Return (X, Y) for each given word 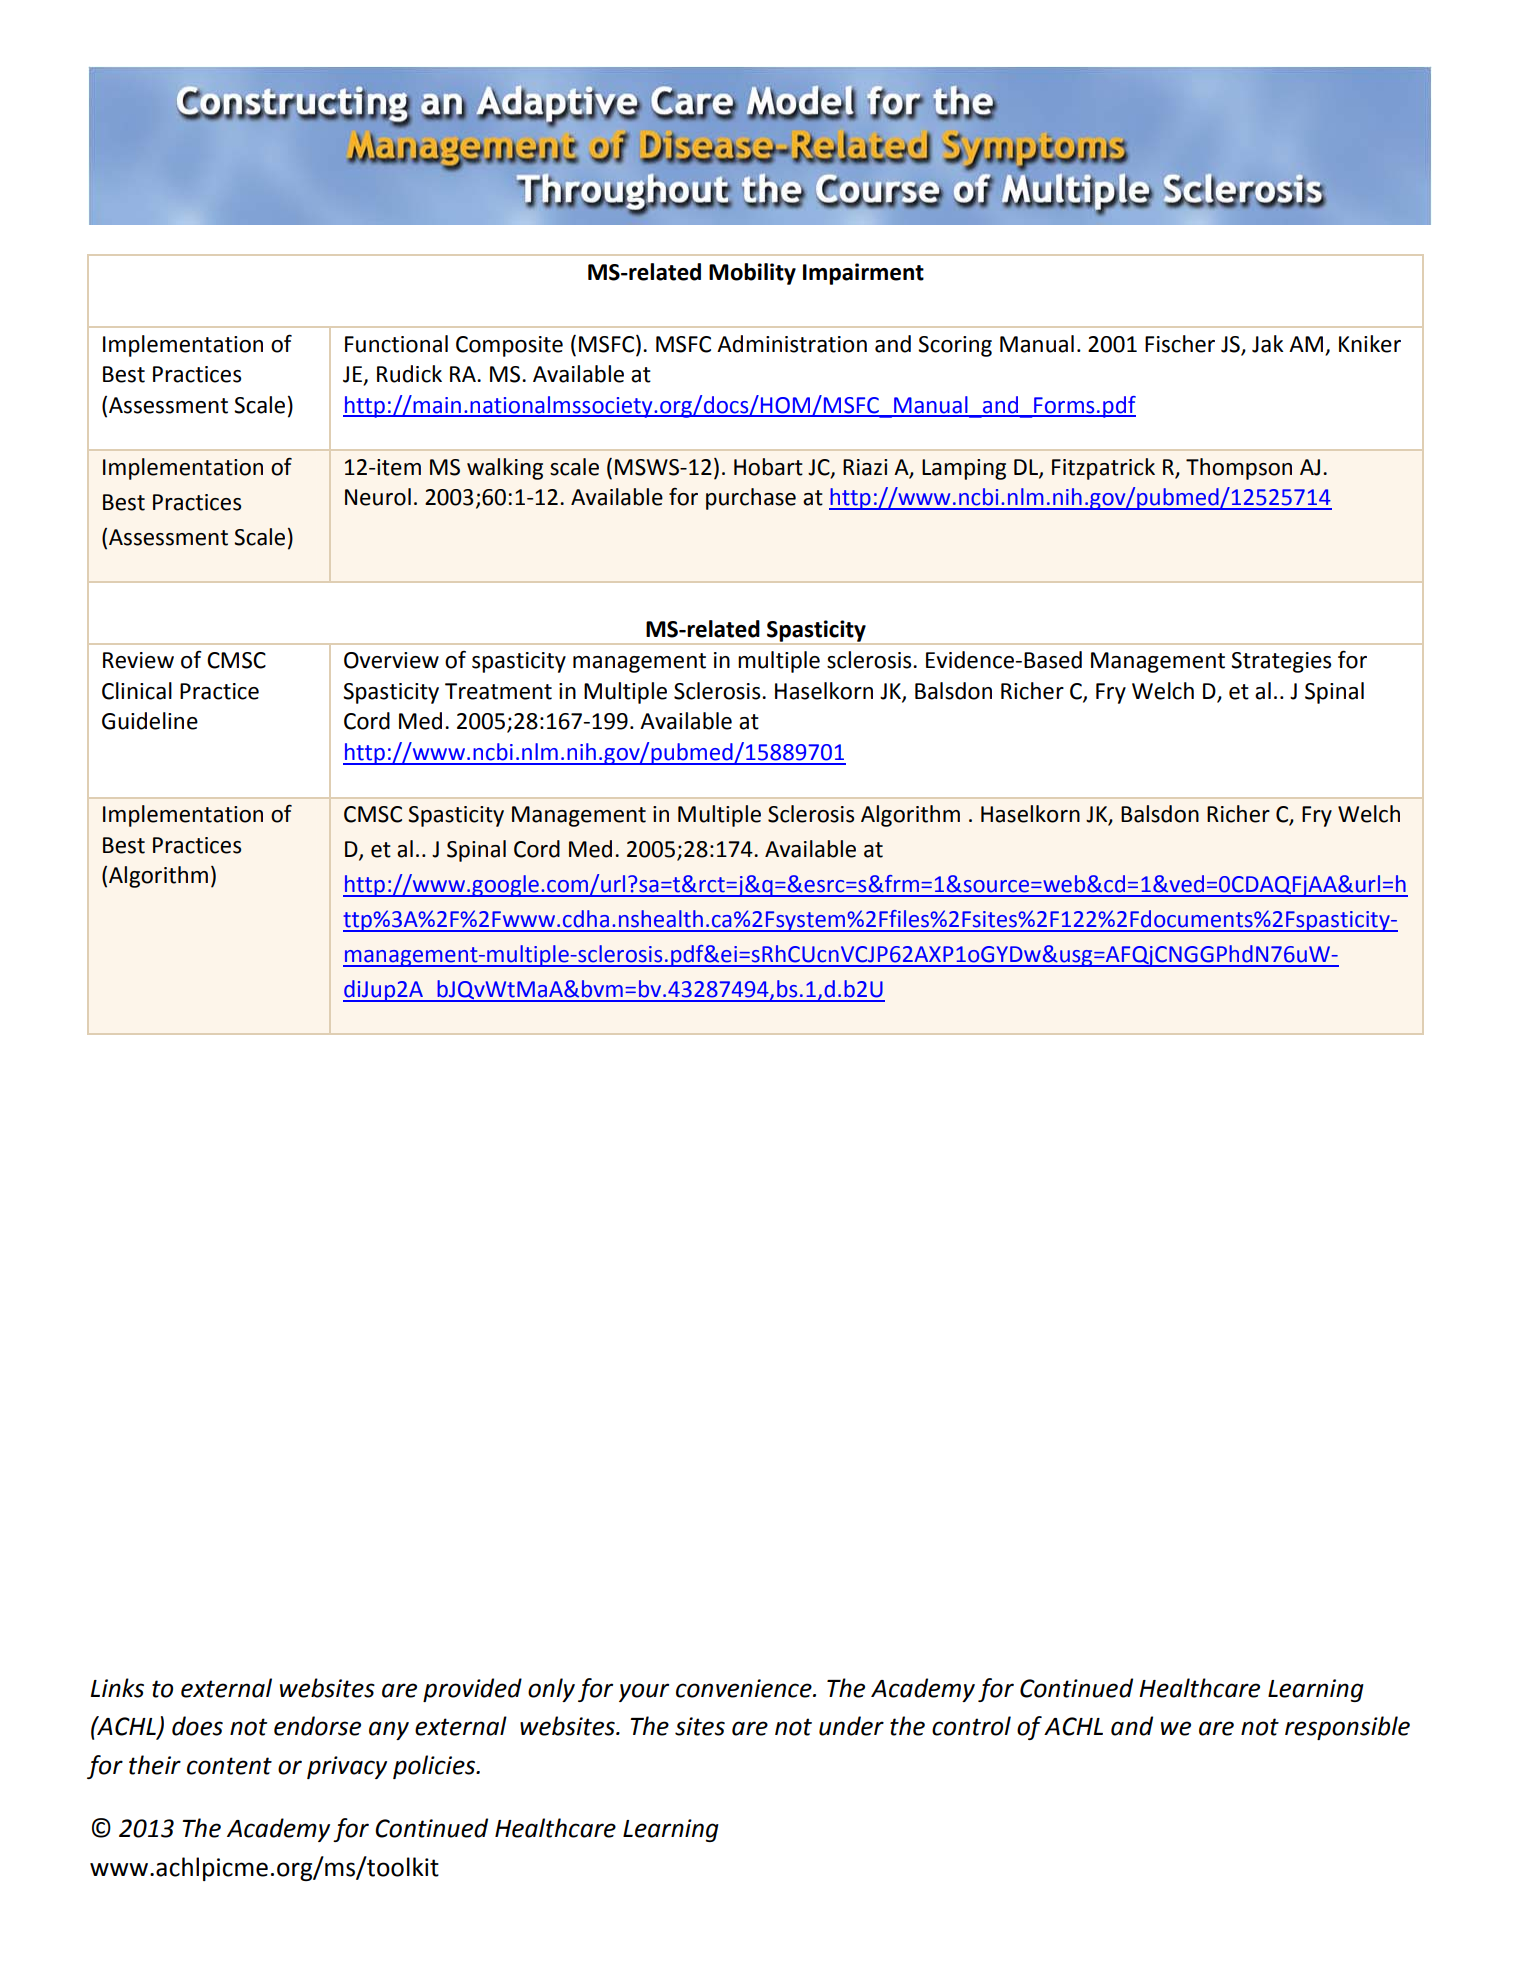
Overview (391, 660)
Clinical (137, 691)
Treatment (498, 691)
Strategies (1281, 662)
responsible (1347, 1728)
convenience (745, 1688)
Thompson (1239, 469)
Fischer (1180, 344)
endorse (317, 1726)
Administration (792, 344)
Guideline (150, 721)
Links (117, 1688)
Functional (396, 344)
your (644, 1692)
